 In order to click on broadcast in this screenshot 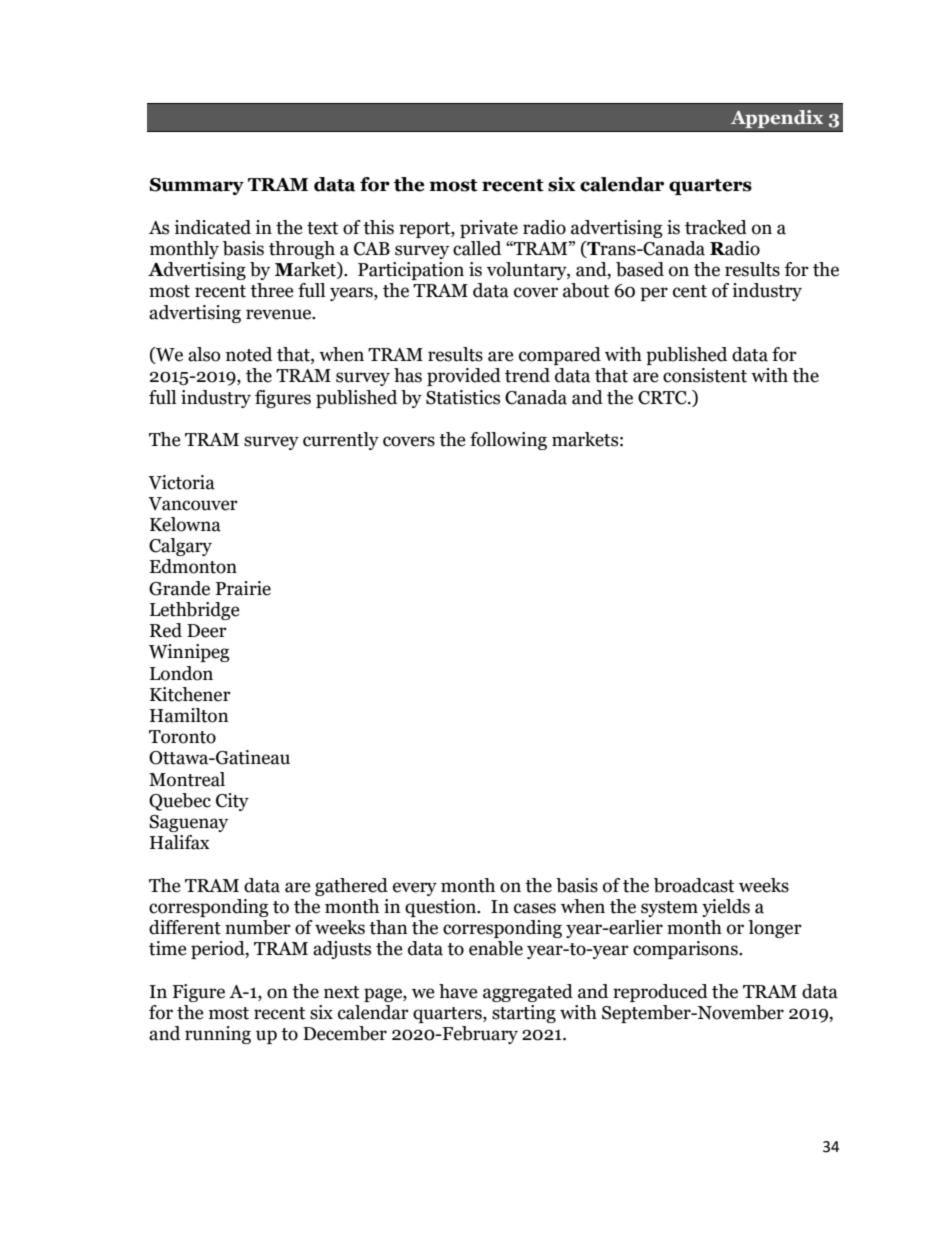, I will do `click(694, 885)`.
